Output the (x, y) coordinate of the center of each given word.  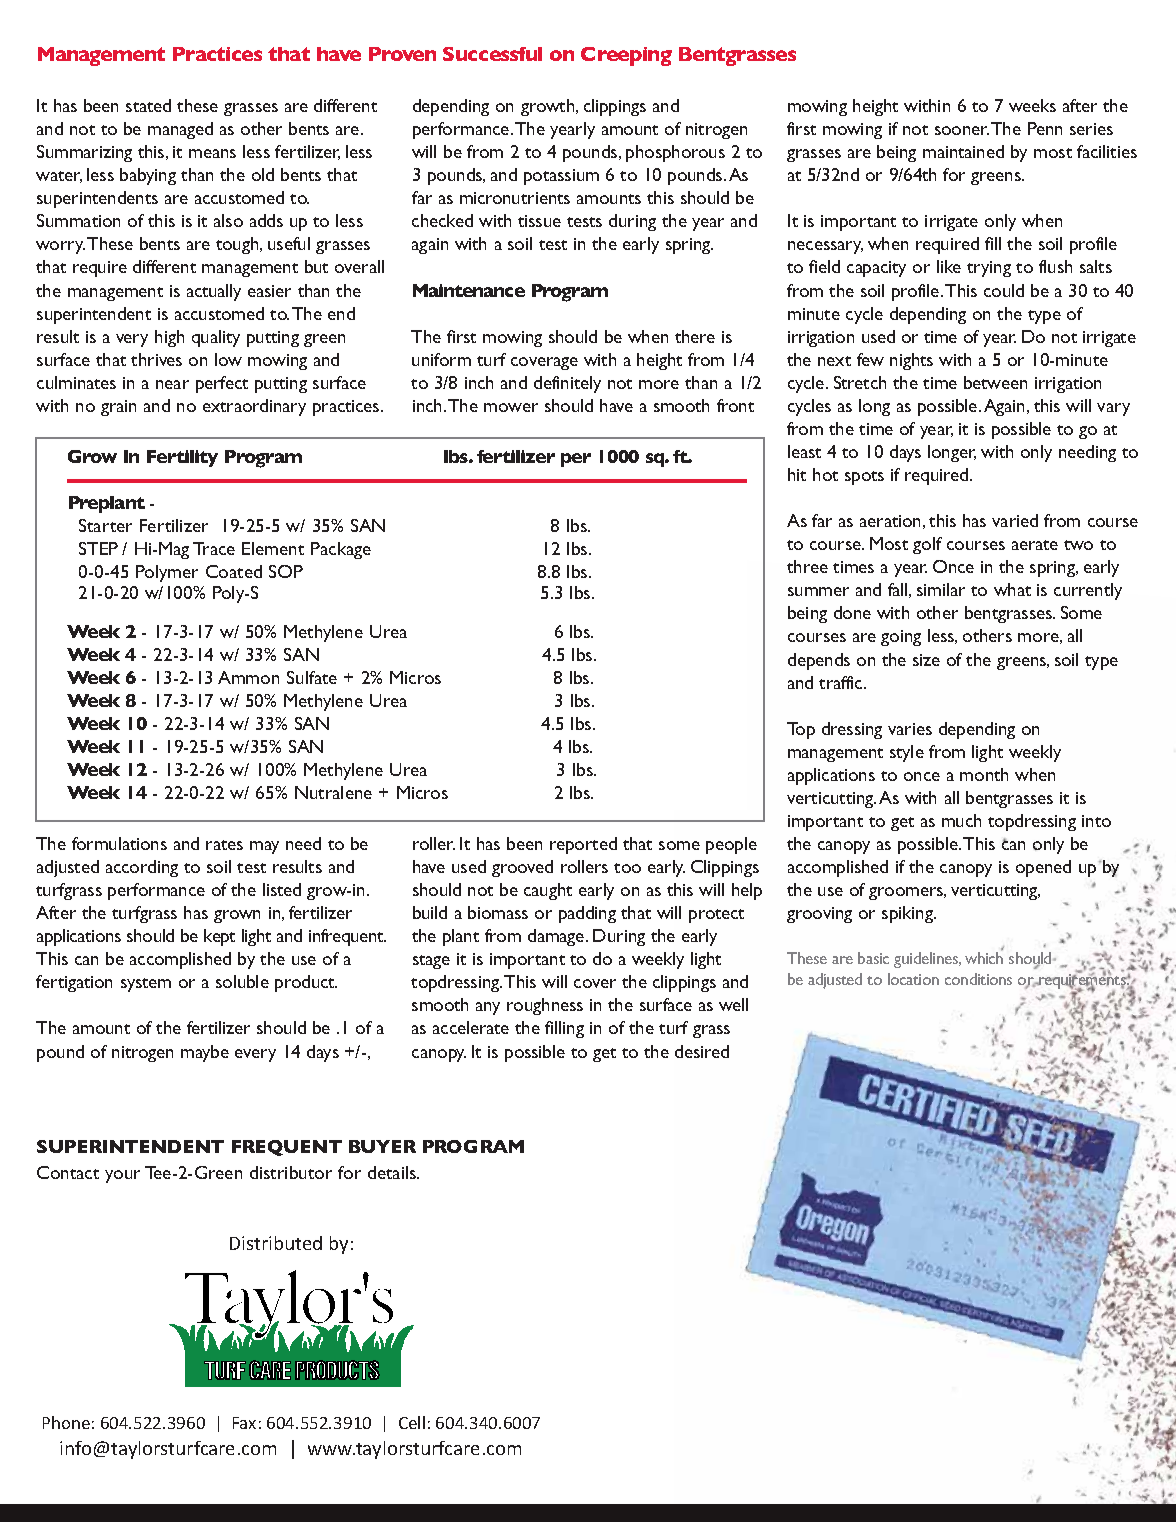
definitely (567, 384)
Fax (244, 1423)
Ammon (248, 677)
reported (583, 845)
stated (148, 105)
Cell (412, 1422)
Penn (1045, 128)
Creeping (626, 56)
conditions (978, 979)
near (172, 384)
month (984, 774)
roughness (545, 1006)
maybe (205, 1053)
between (995, 382)
